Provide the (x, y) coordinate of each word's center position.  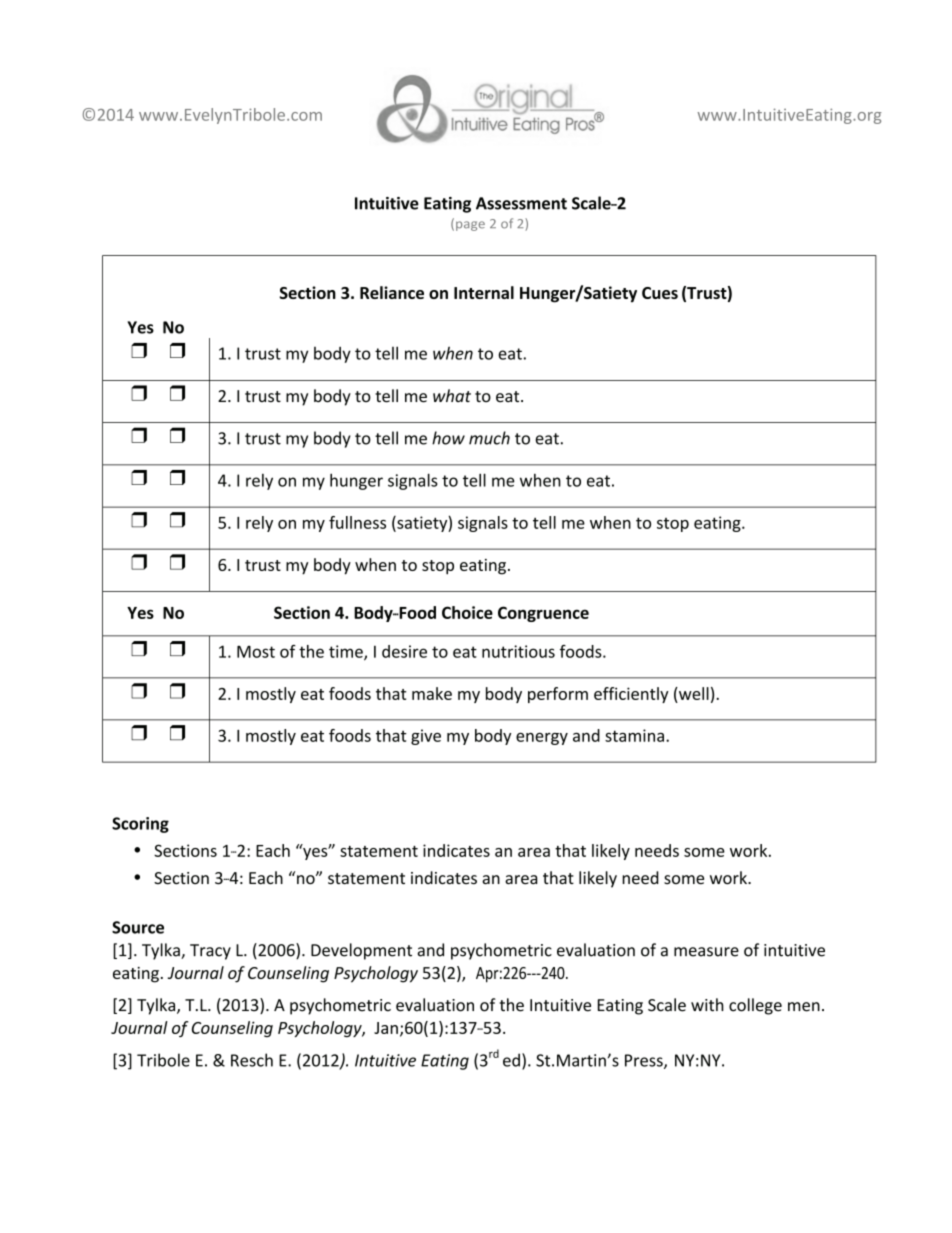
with (707, 1005)
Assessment (521, 203)
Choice (467, 612)
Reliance (392, 292)
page (470, 226)
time (347, 652)
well (693, 693)
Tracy (210, 952)
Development (361, 951)
